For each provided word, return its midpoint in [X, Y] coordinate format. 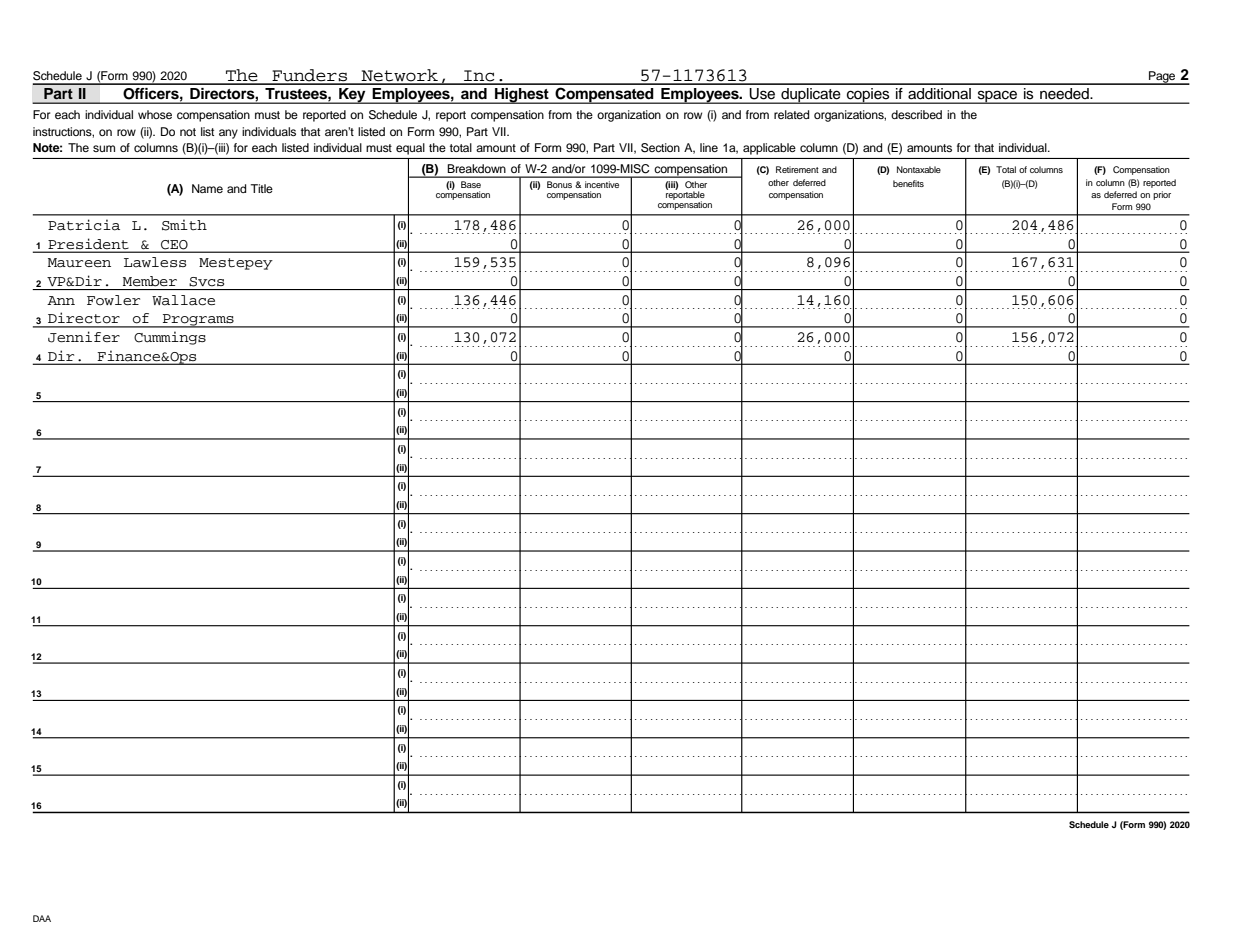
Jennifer [84, 337]
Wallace [183, 300]
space [997, 97]
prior [1162, 195]
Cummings [170, 338]
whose [155, 114]
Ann [61, 300]
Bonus [559, 184]
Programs [198, 321]
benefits [908, 183]
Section [660, 148]
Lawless [155, 262]
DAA [42, 918]
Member [150, 281]
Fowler [113, 300]
